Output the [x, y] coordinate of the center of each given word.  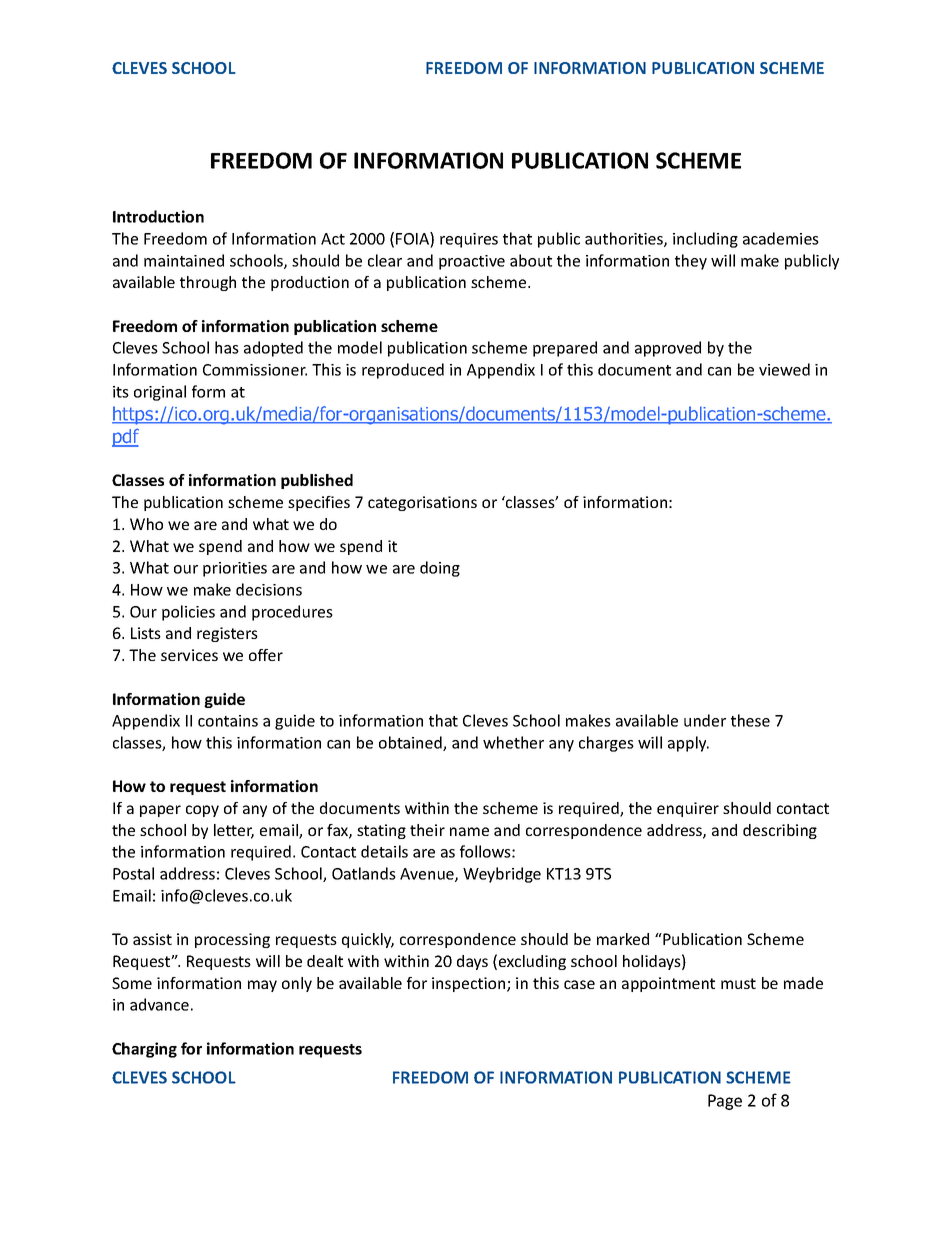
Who [146, 524]
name [469, 831]
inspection [470, 984]
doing [440, 569]
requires [469, 240]
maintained [184, 260]
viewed [784, 369]
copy [202, 811]
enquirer [688, 809]
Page [725, 1102]
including [705, 240]
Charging [144, 1050]
